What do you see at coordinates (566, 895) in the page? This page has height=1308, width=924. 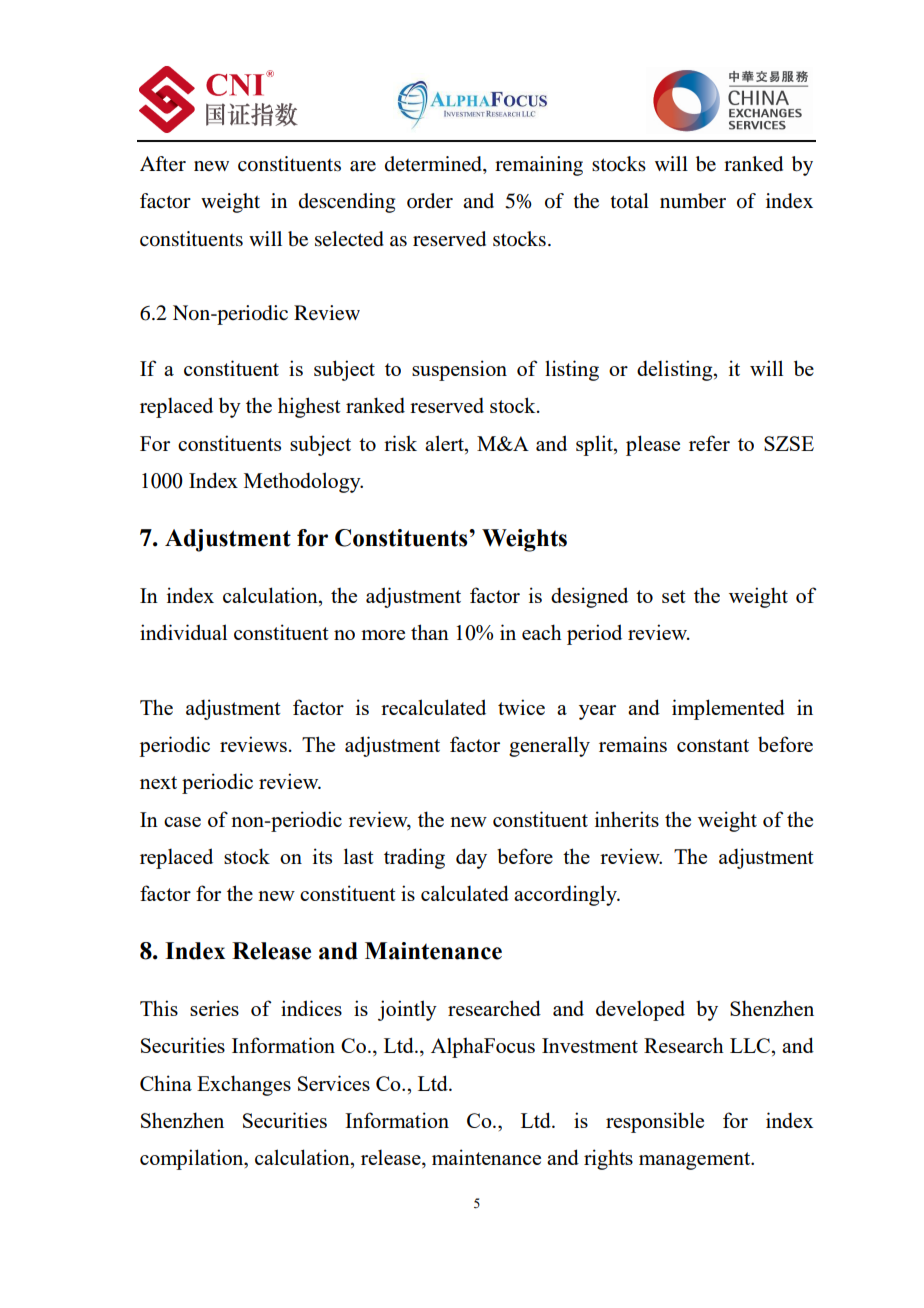 I see `accordingly` at bounding box center [566, 895].
